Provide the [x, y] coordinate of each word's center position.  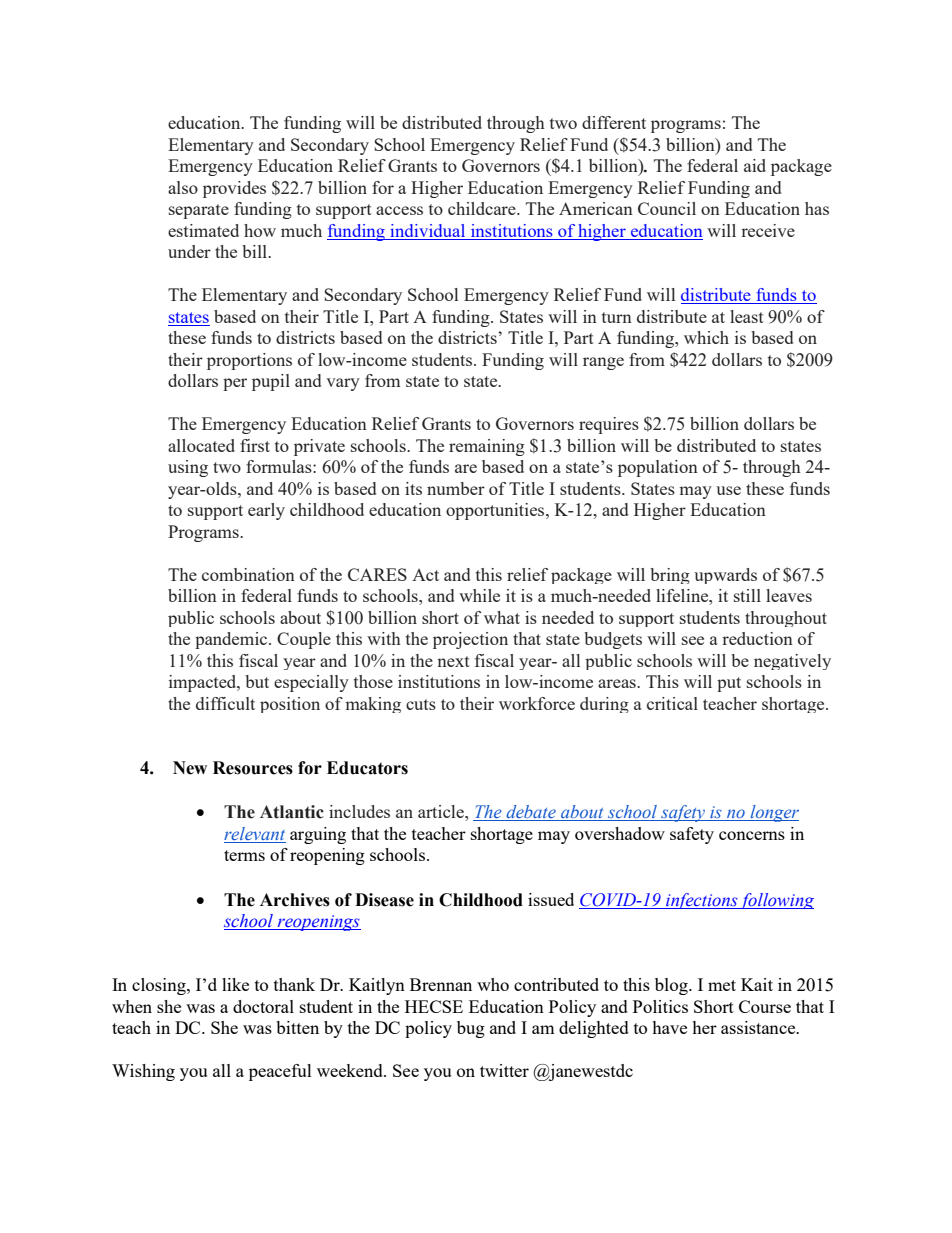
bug [471, 1029]
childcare [483, 208]
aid [755, 165]
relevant [254, 833]
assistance [759, 1027]
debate [531, 813]
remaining [487, 447]
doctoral [263, 1006]
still [747, 595]
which [706, 337]
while [479, 595]
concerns [752, 835]
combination [248, 574]
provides [234, 189]
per [235, 384]
